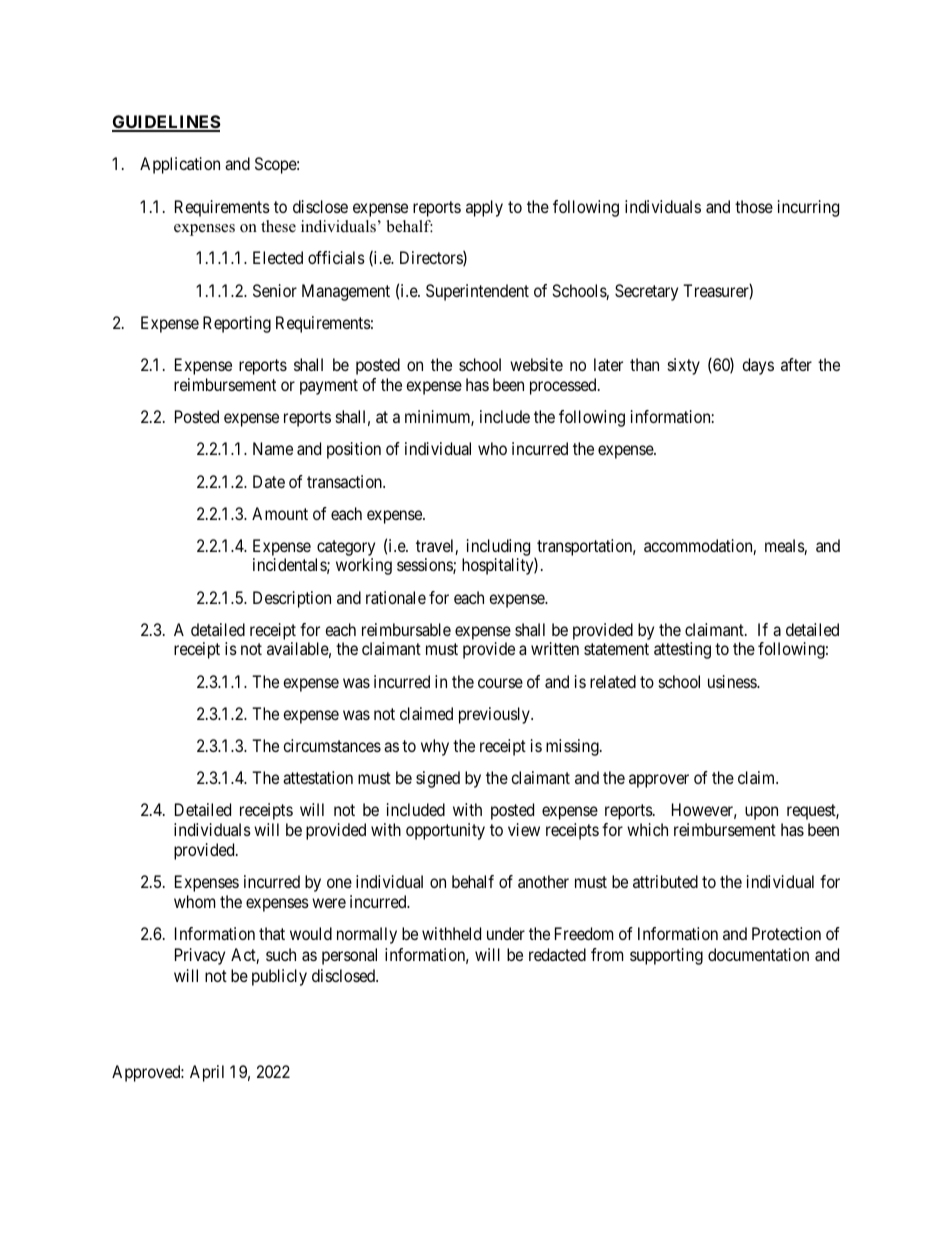 The image size is (952, 1233). I want to click on Application, so click(180, 165).
